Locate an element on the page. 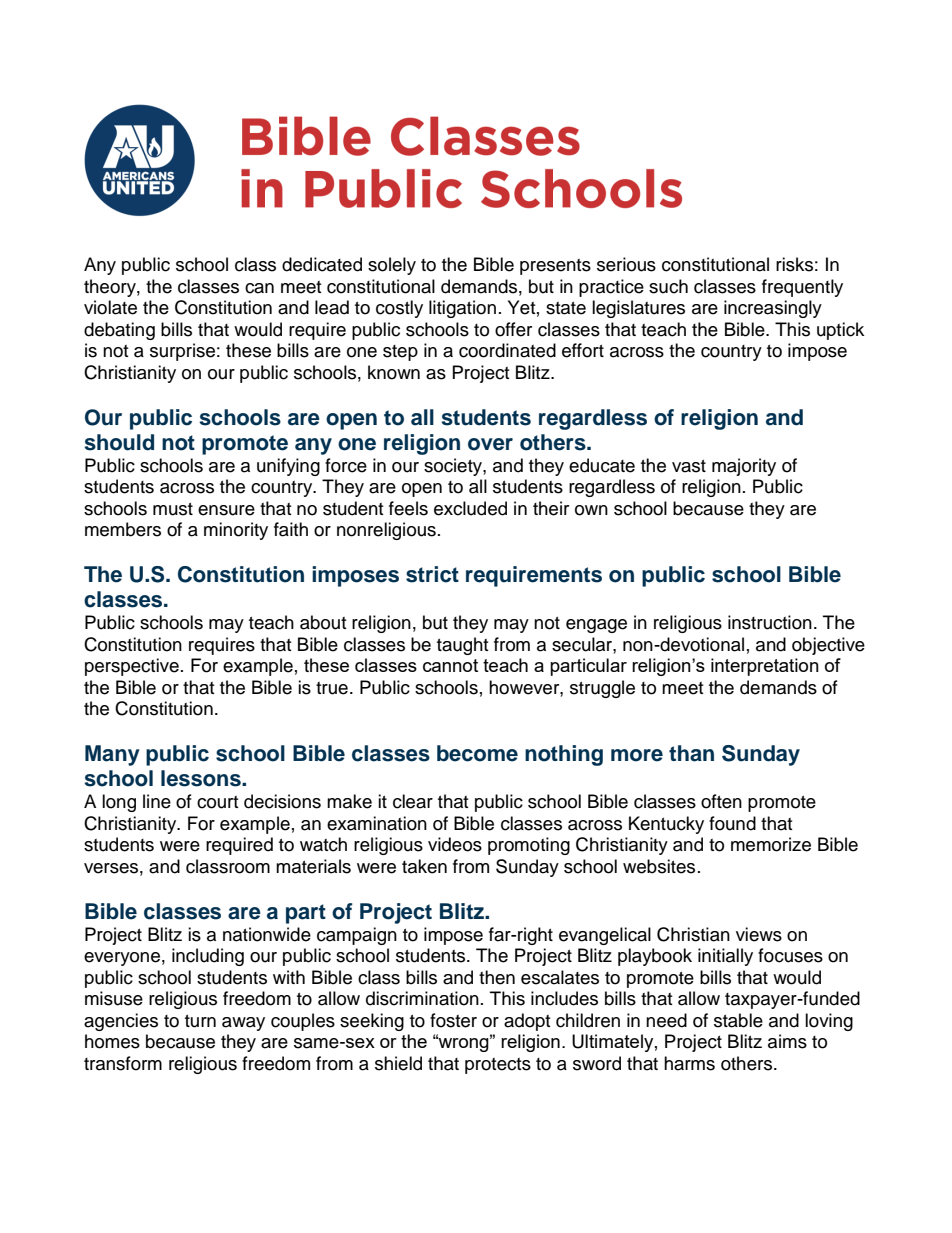 The width and height of the page is (952, 1233). foster is located at coordinates (453, 1020).
